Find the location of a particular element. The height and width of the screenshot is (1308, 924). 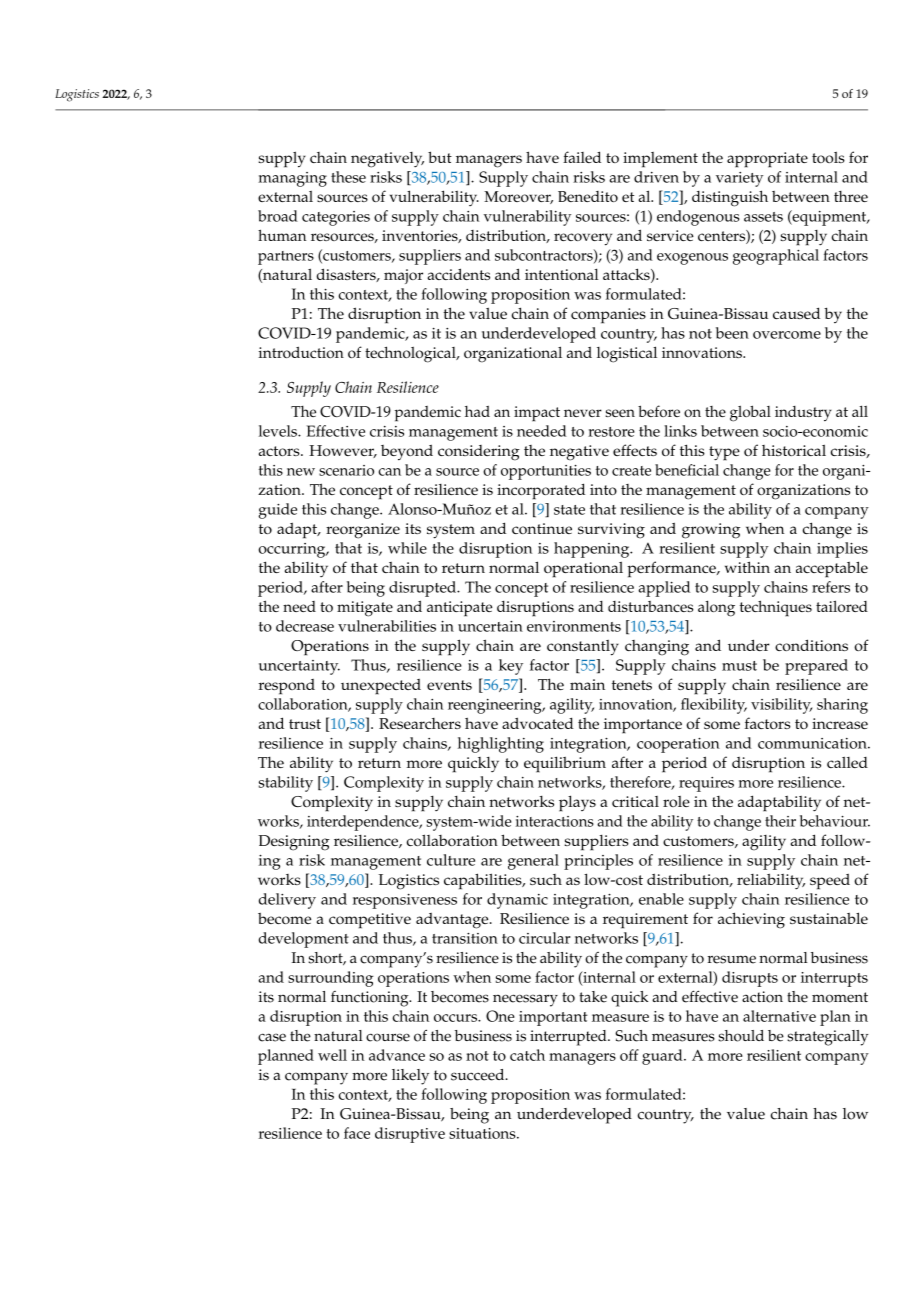

failed is located at coordinates (582, 157).
